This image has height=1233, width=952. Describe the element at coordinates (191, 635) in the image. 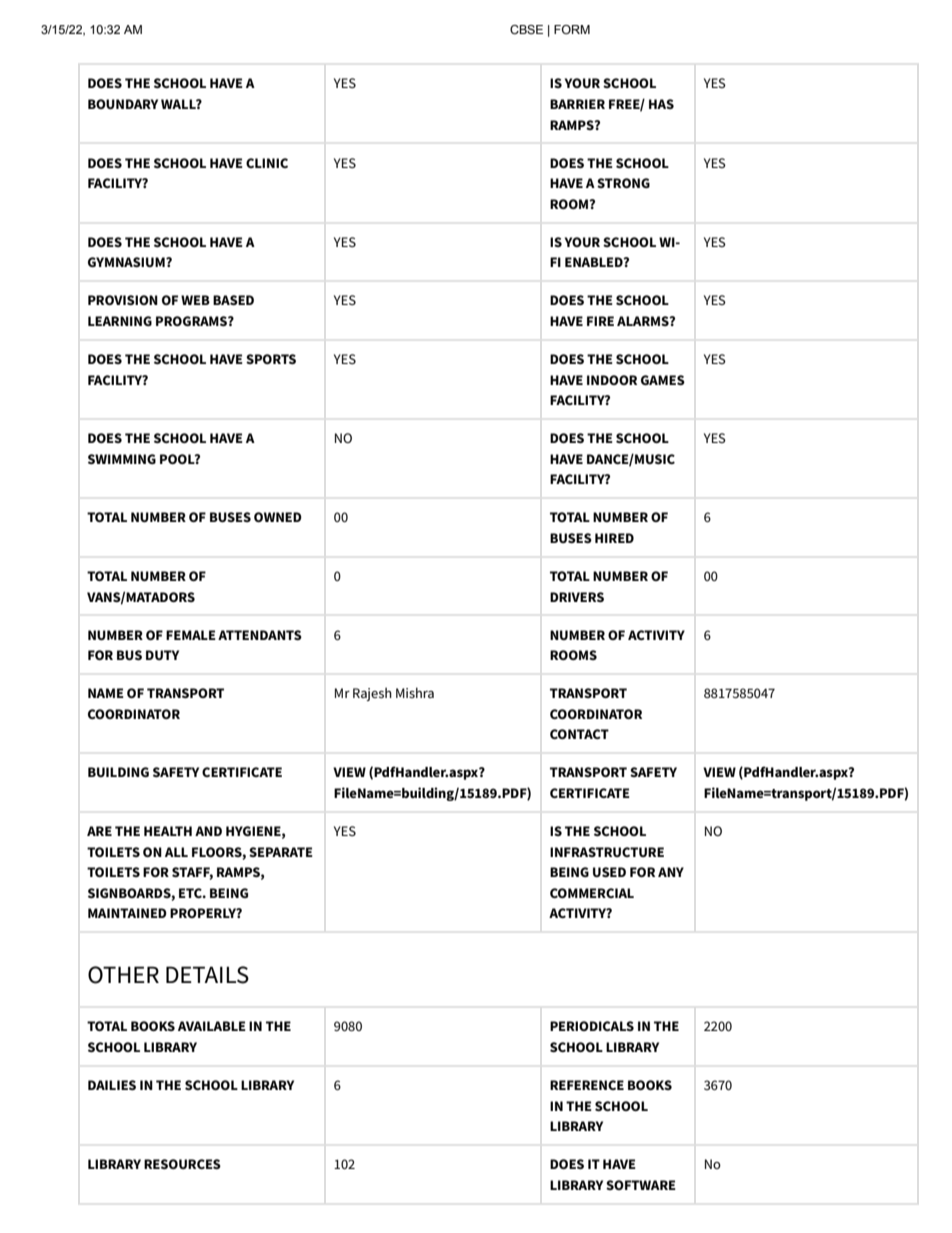

I see `FEMALE` at that location.
